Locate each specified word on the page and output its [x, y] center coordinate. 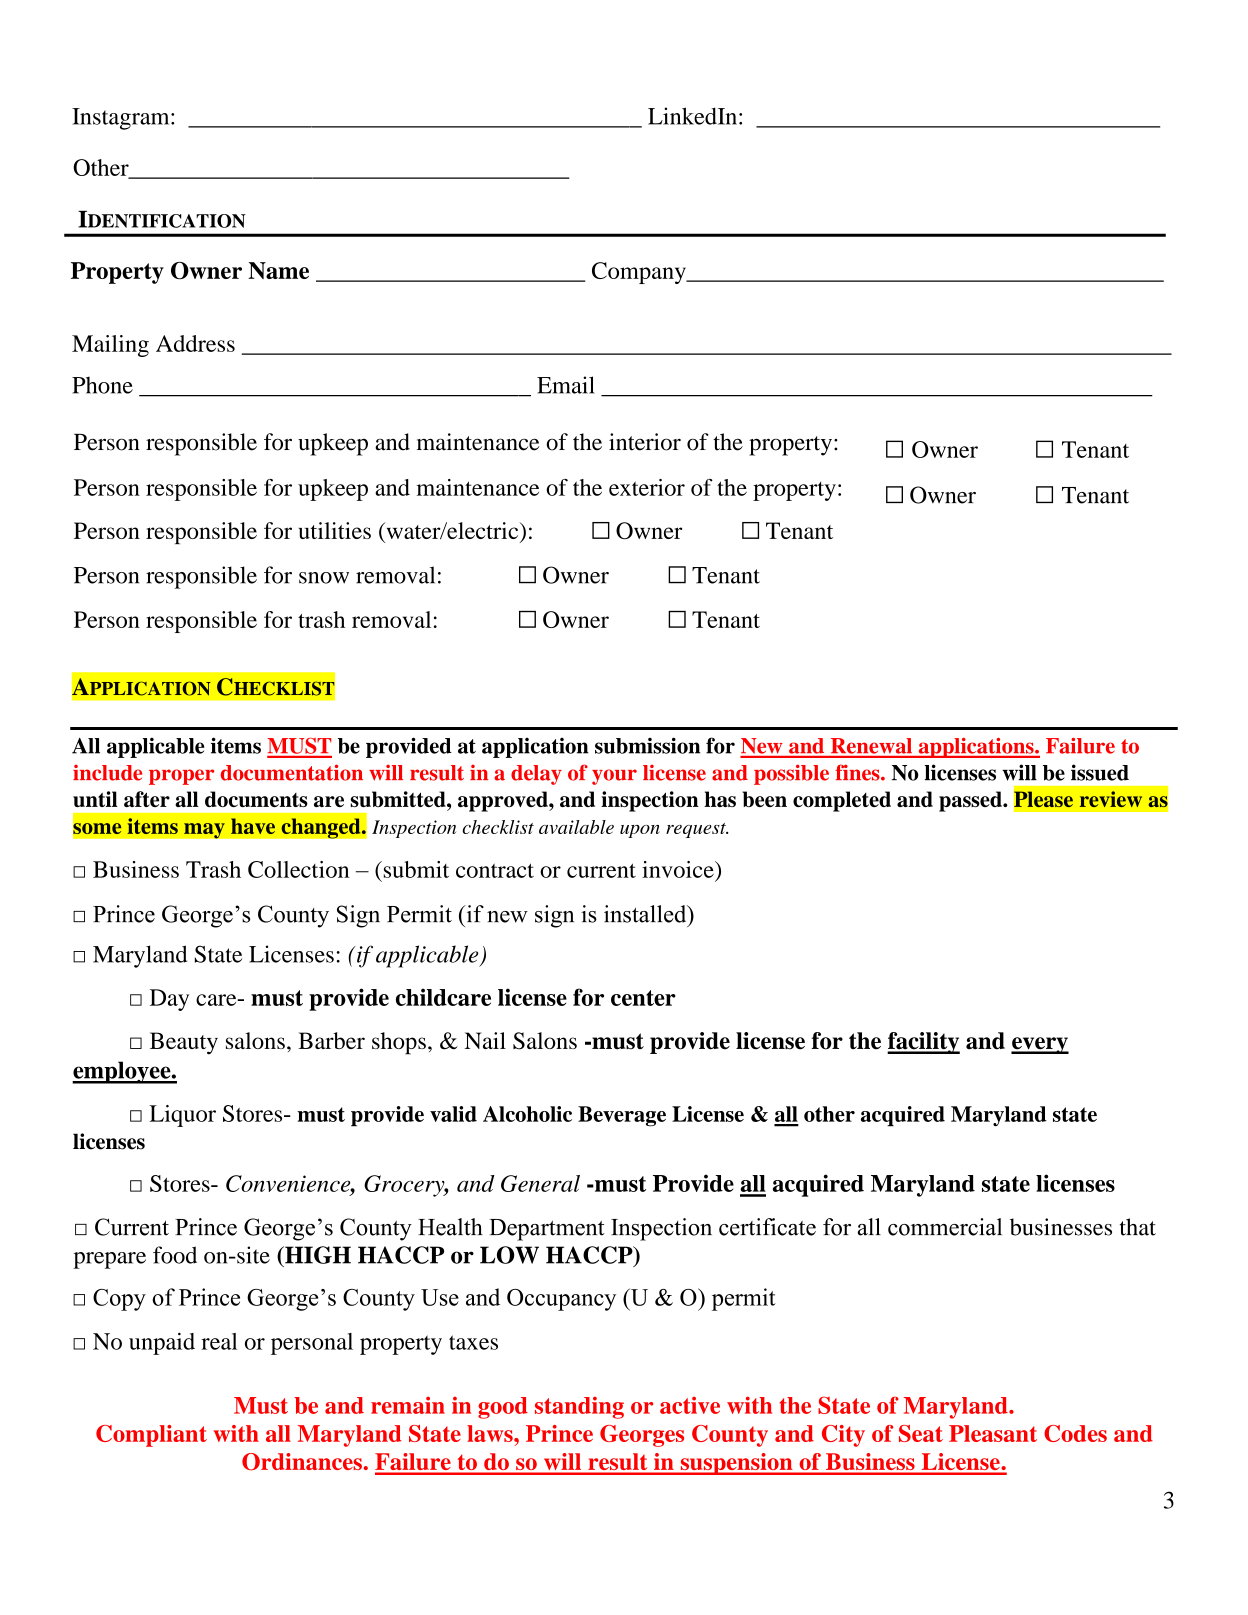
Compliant [151, 1436]
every [1040, 1045]
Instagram [122, 119]
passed [971, 801]
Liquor [183, 1116]
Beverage [622, 1116]
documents [256, 799]
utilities [335, 530]
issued [1100, 772]
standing [579, 1408]
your [614, 777]
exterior [647, 487]
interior [645, 442]
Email [566, 385]
